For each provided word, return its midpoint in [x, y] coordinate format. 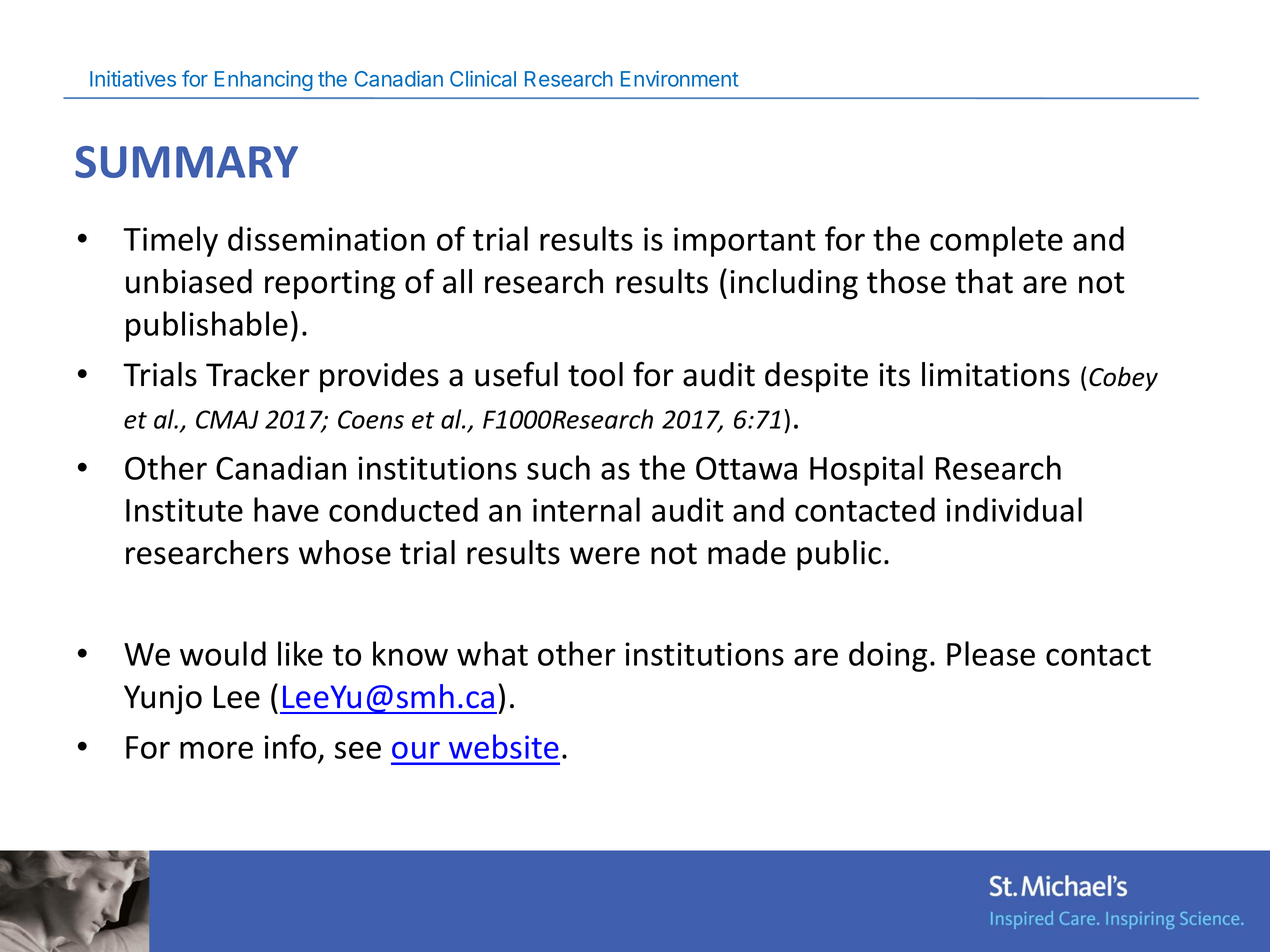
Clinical [483, 78]
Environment [680, 78]
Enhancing [264, 80]
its [894, 375]
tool [595, 374]
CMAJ [227, 419]
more [216, 750]
